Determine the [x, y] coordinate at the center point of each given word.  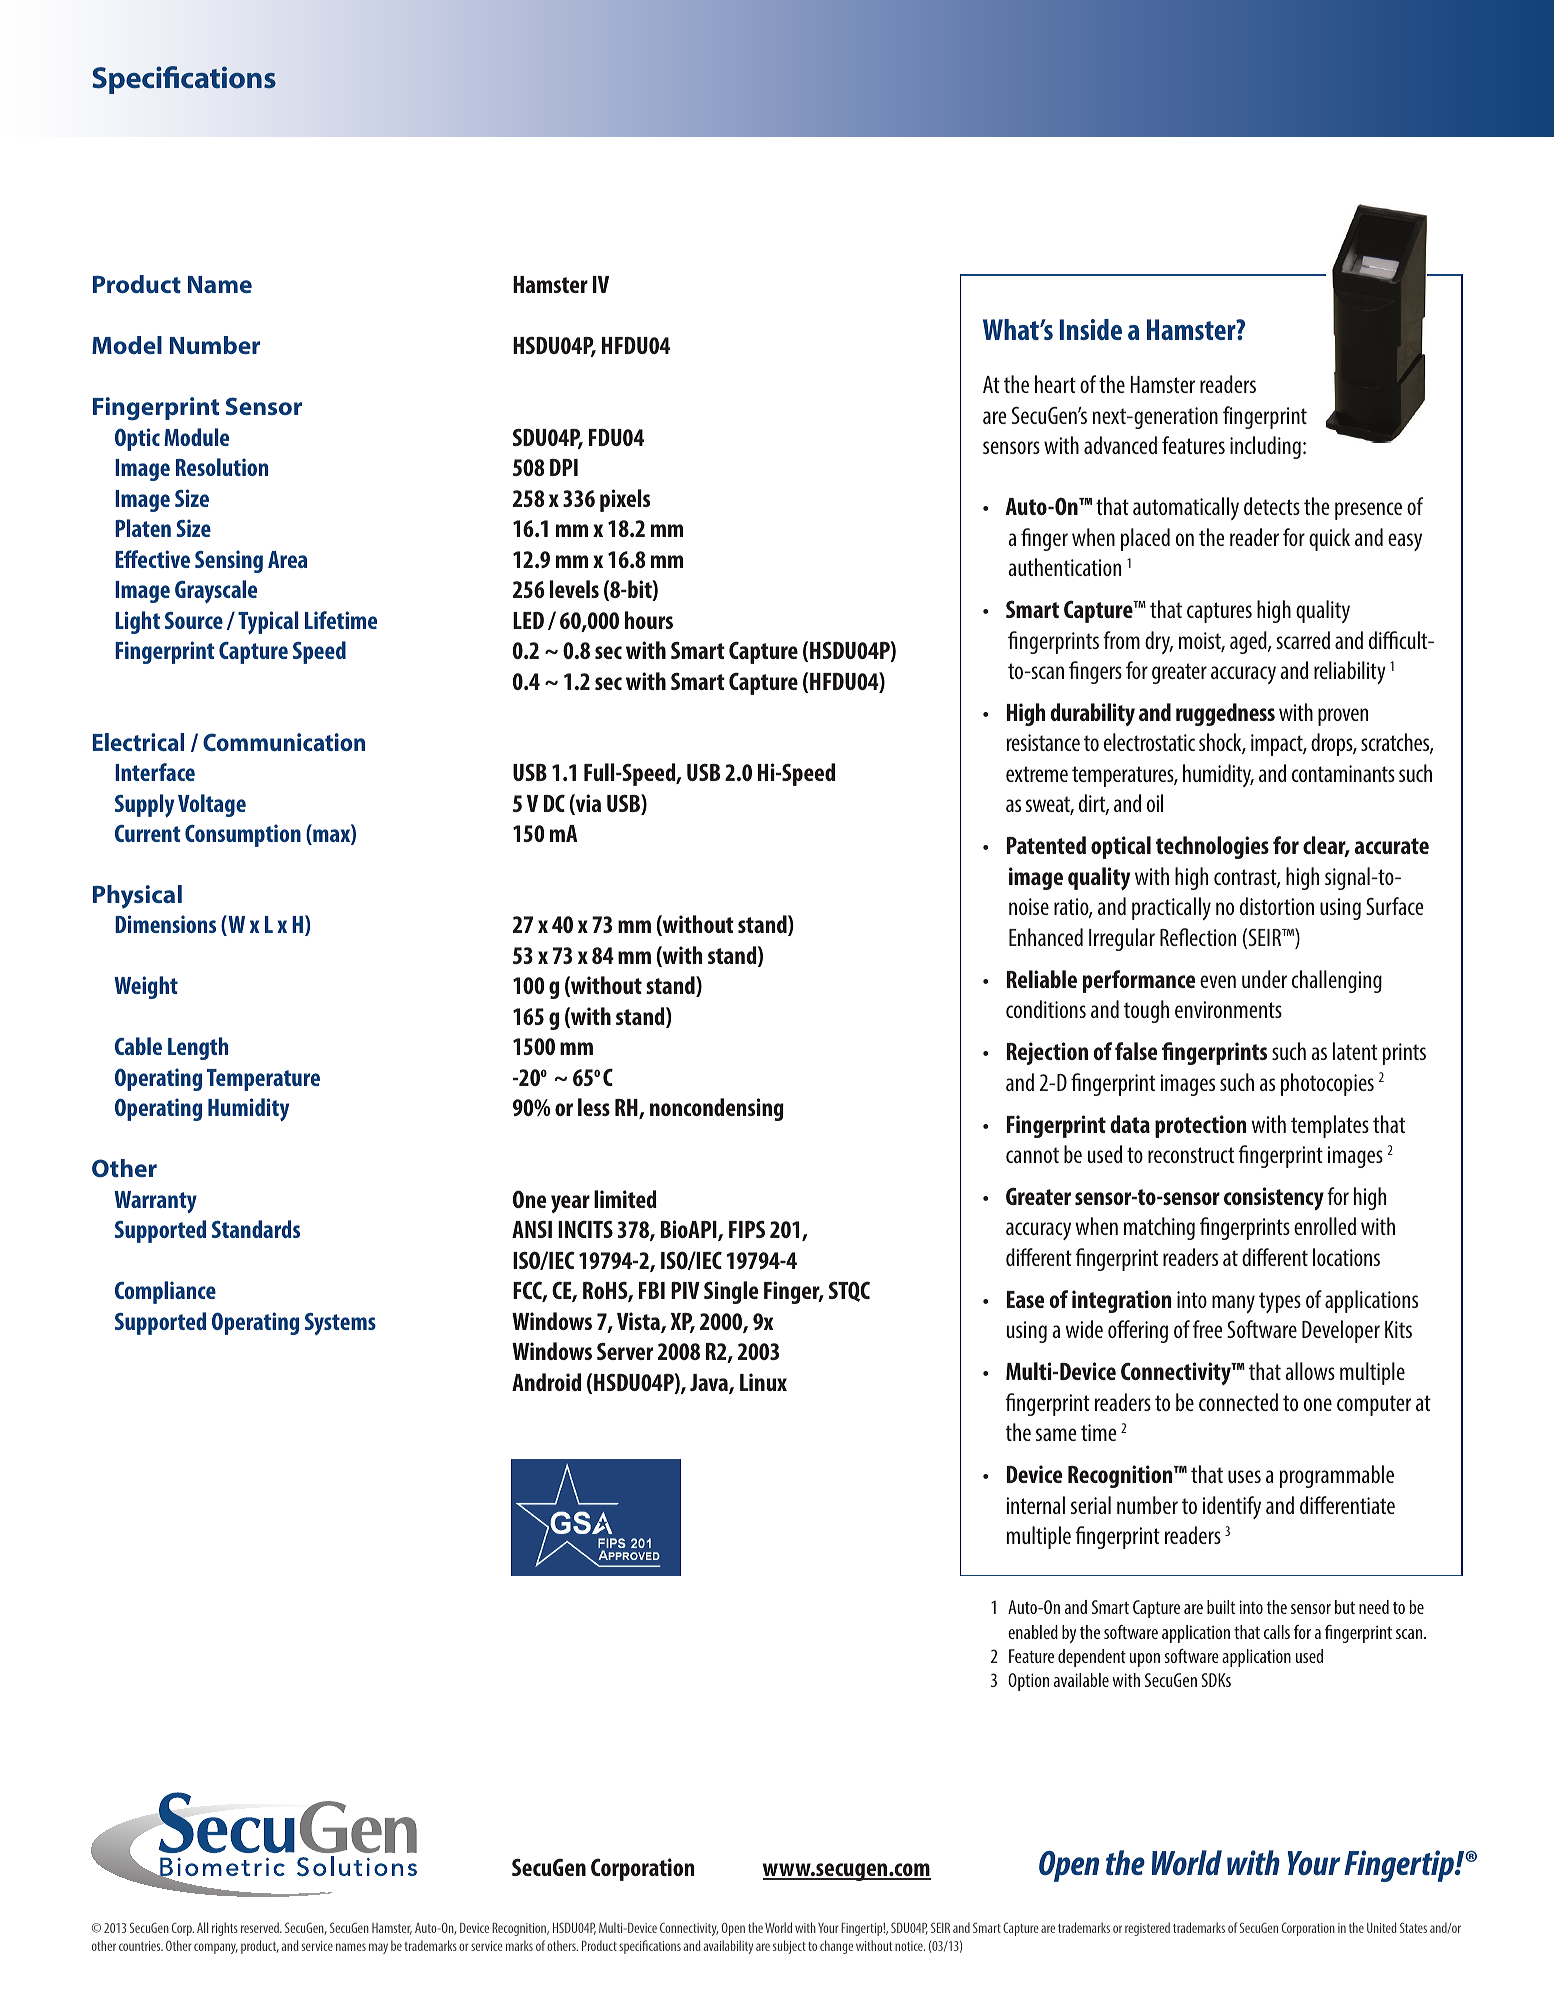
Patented [1046, 845]
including [1265, 447]
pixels [625, 500]
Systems [340, 1324]
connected [1238, 1402]
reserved [261, 1927]
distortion [1277, 906]
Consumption [243, 835]
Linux [763, 1382]
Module [196, 437]
